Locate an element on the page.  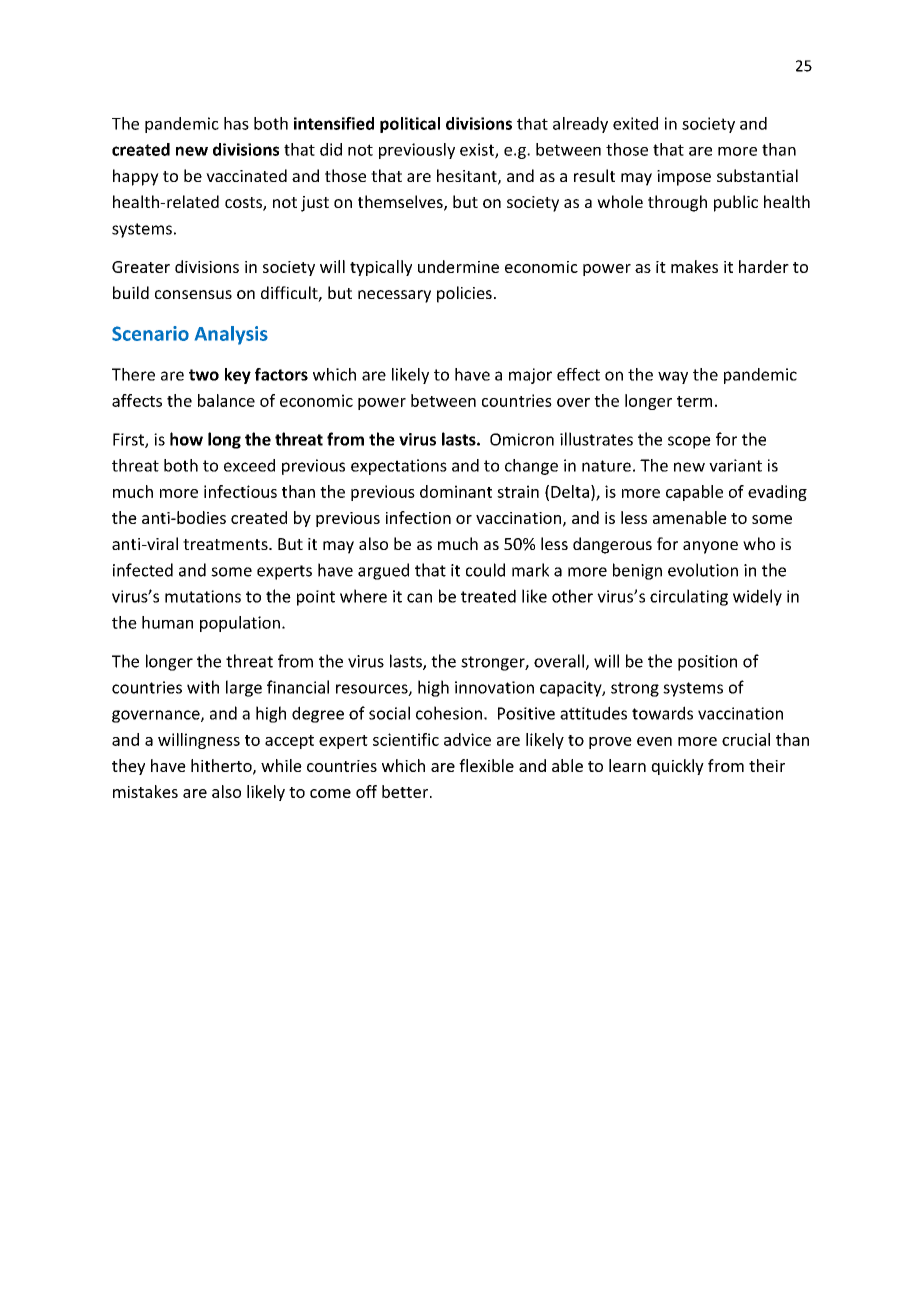
political is located at coordinates (410, 125).
